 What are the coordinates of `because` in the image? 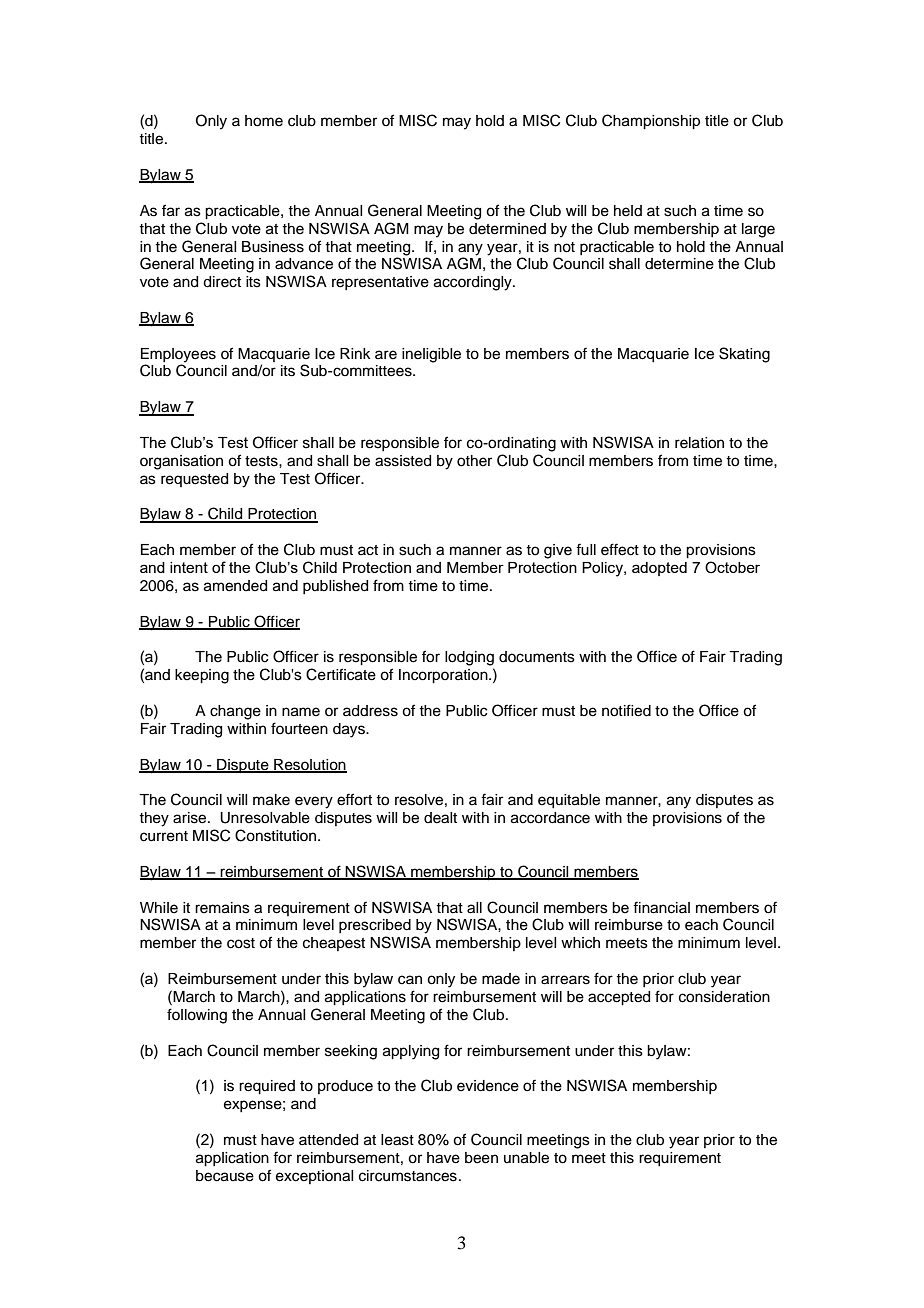 It's located at (225, 1176).
